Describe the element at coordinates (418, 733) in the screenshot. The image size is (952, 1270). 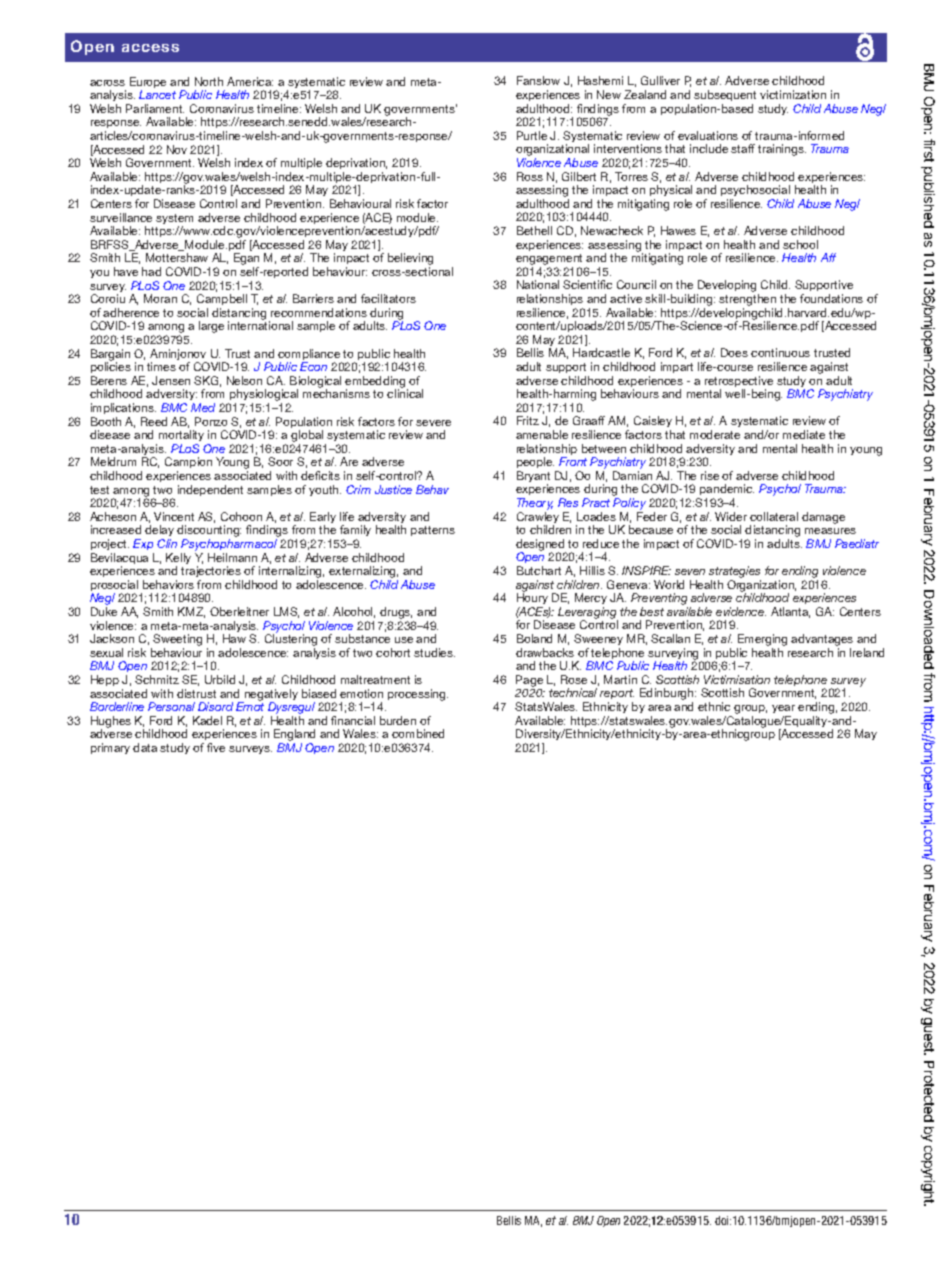
I see `combined` at that location.
